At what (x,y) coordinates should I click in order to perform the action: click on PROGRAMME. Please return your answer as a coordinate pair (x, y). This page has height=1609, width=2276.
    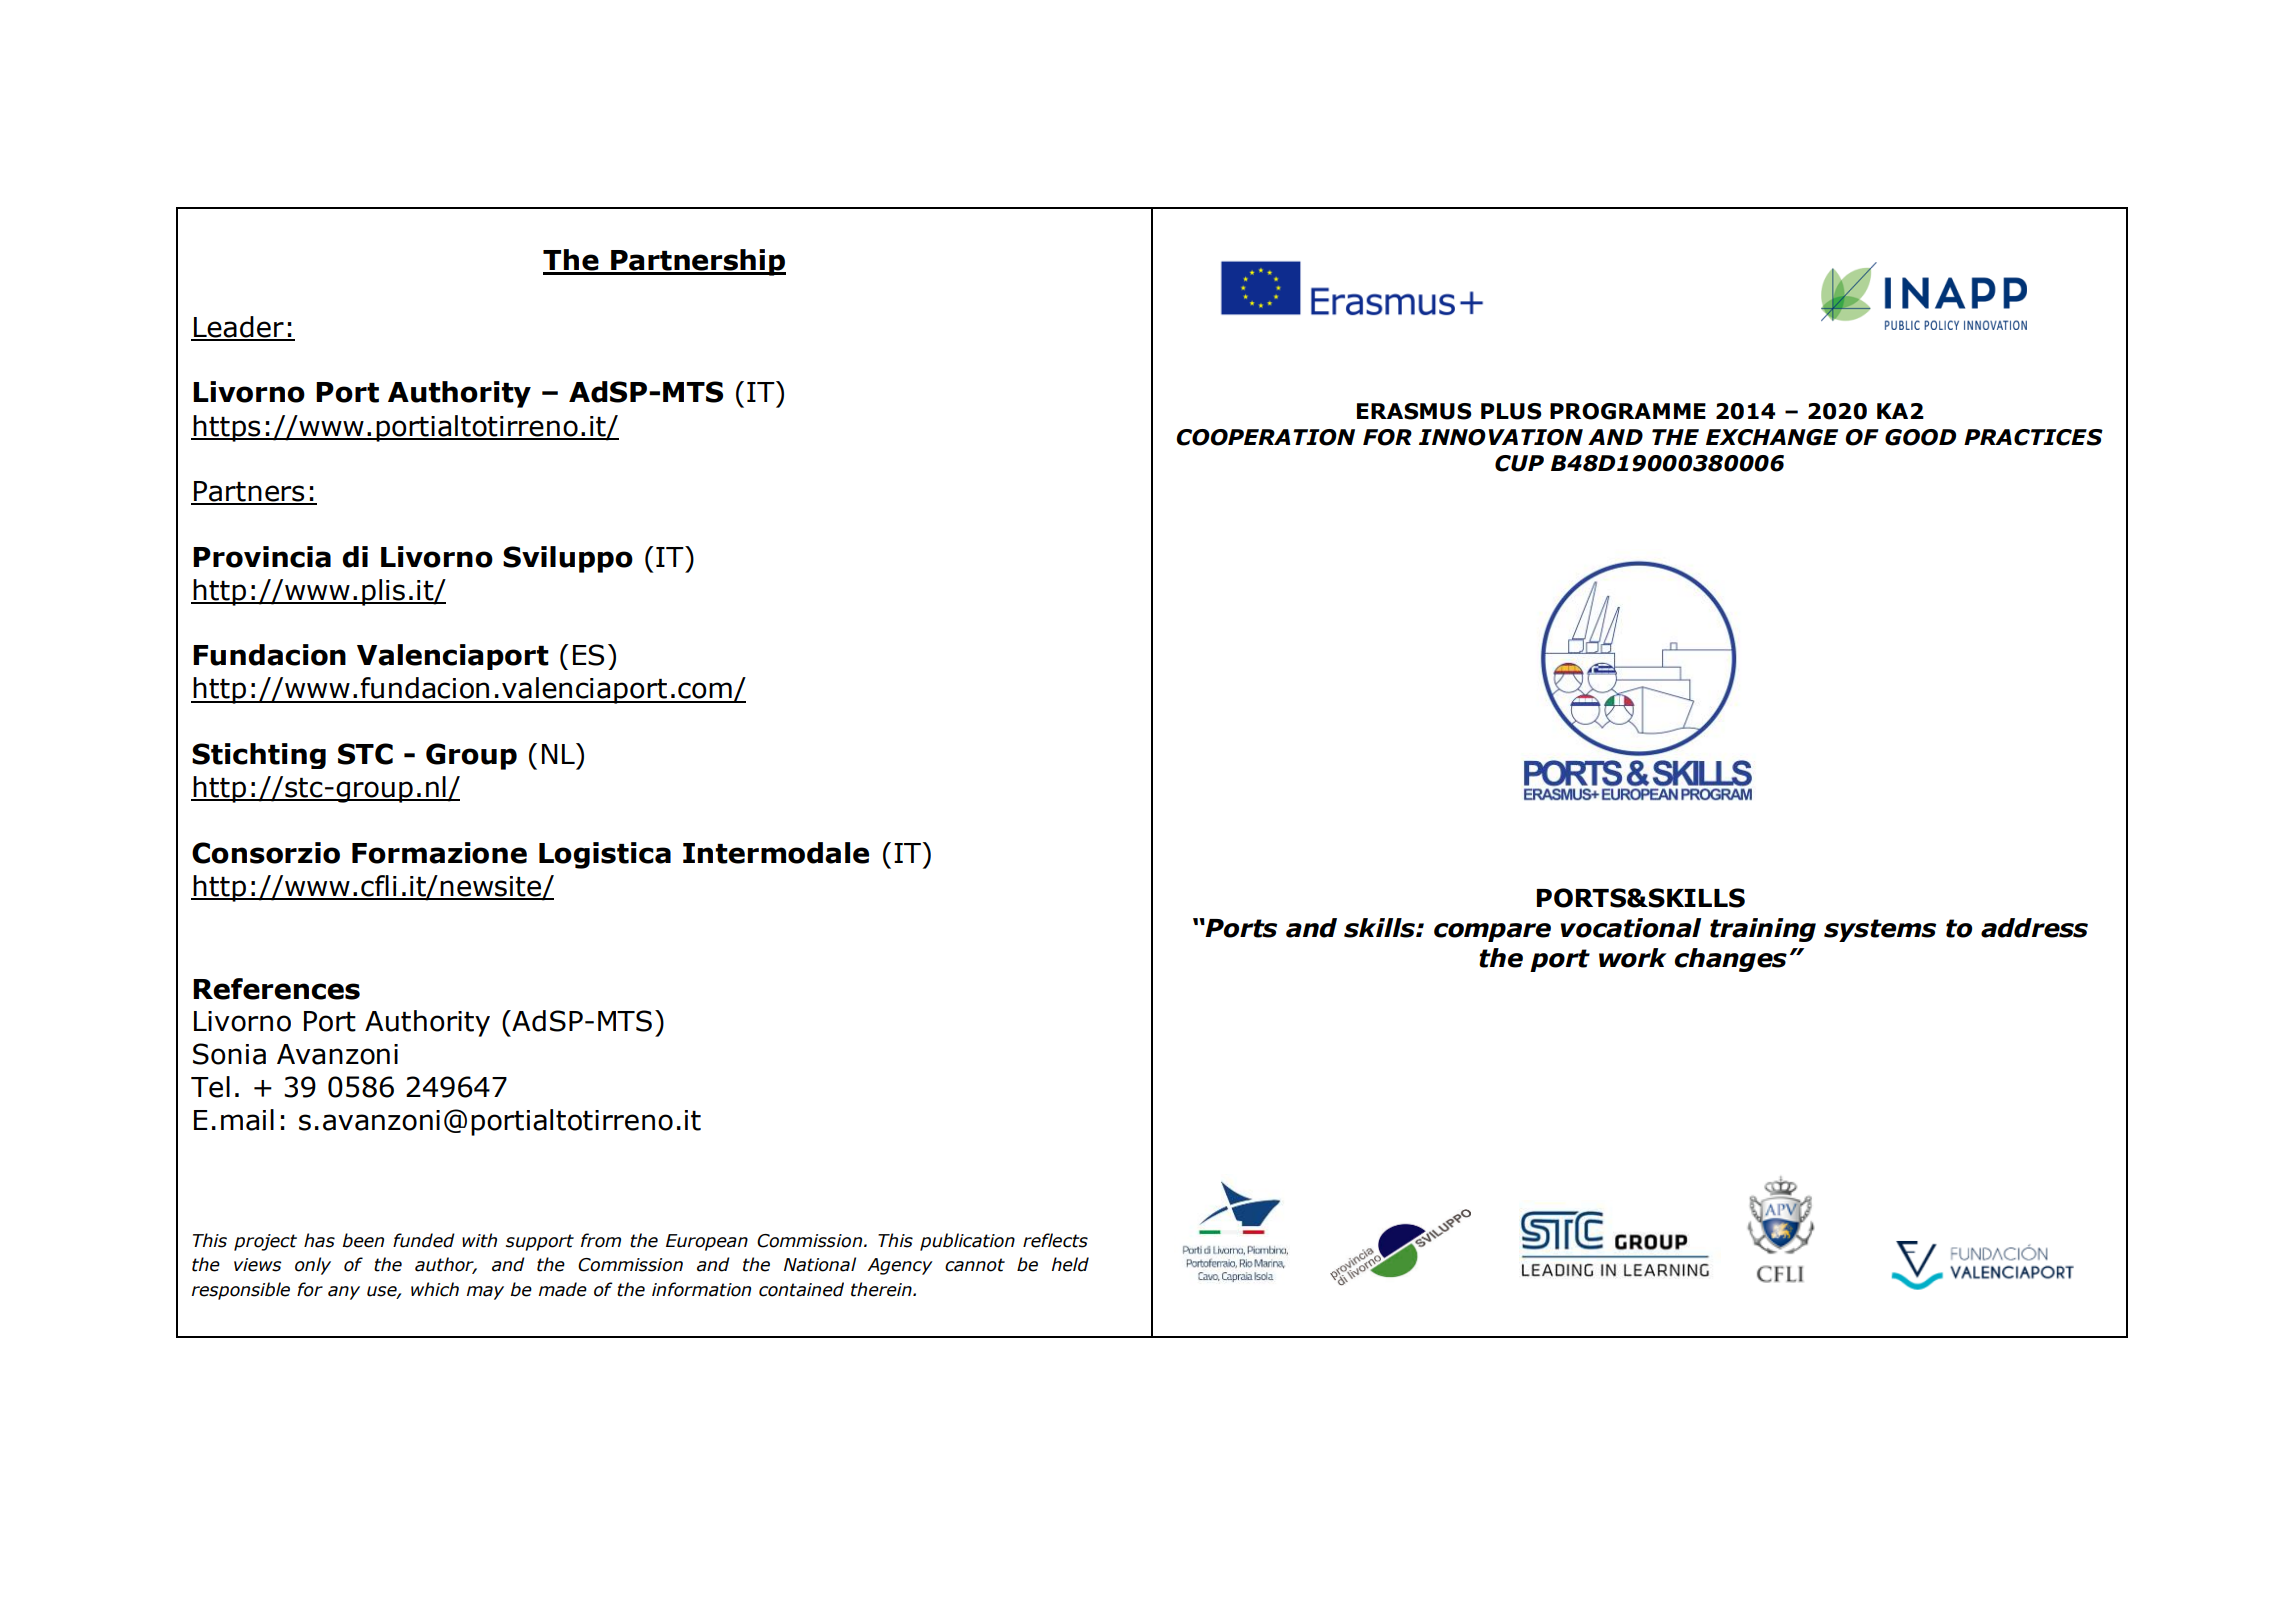
    Looking at the image, I should click on (1628, 411).
